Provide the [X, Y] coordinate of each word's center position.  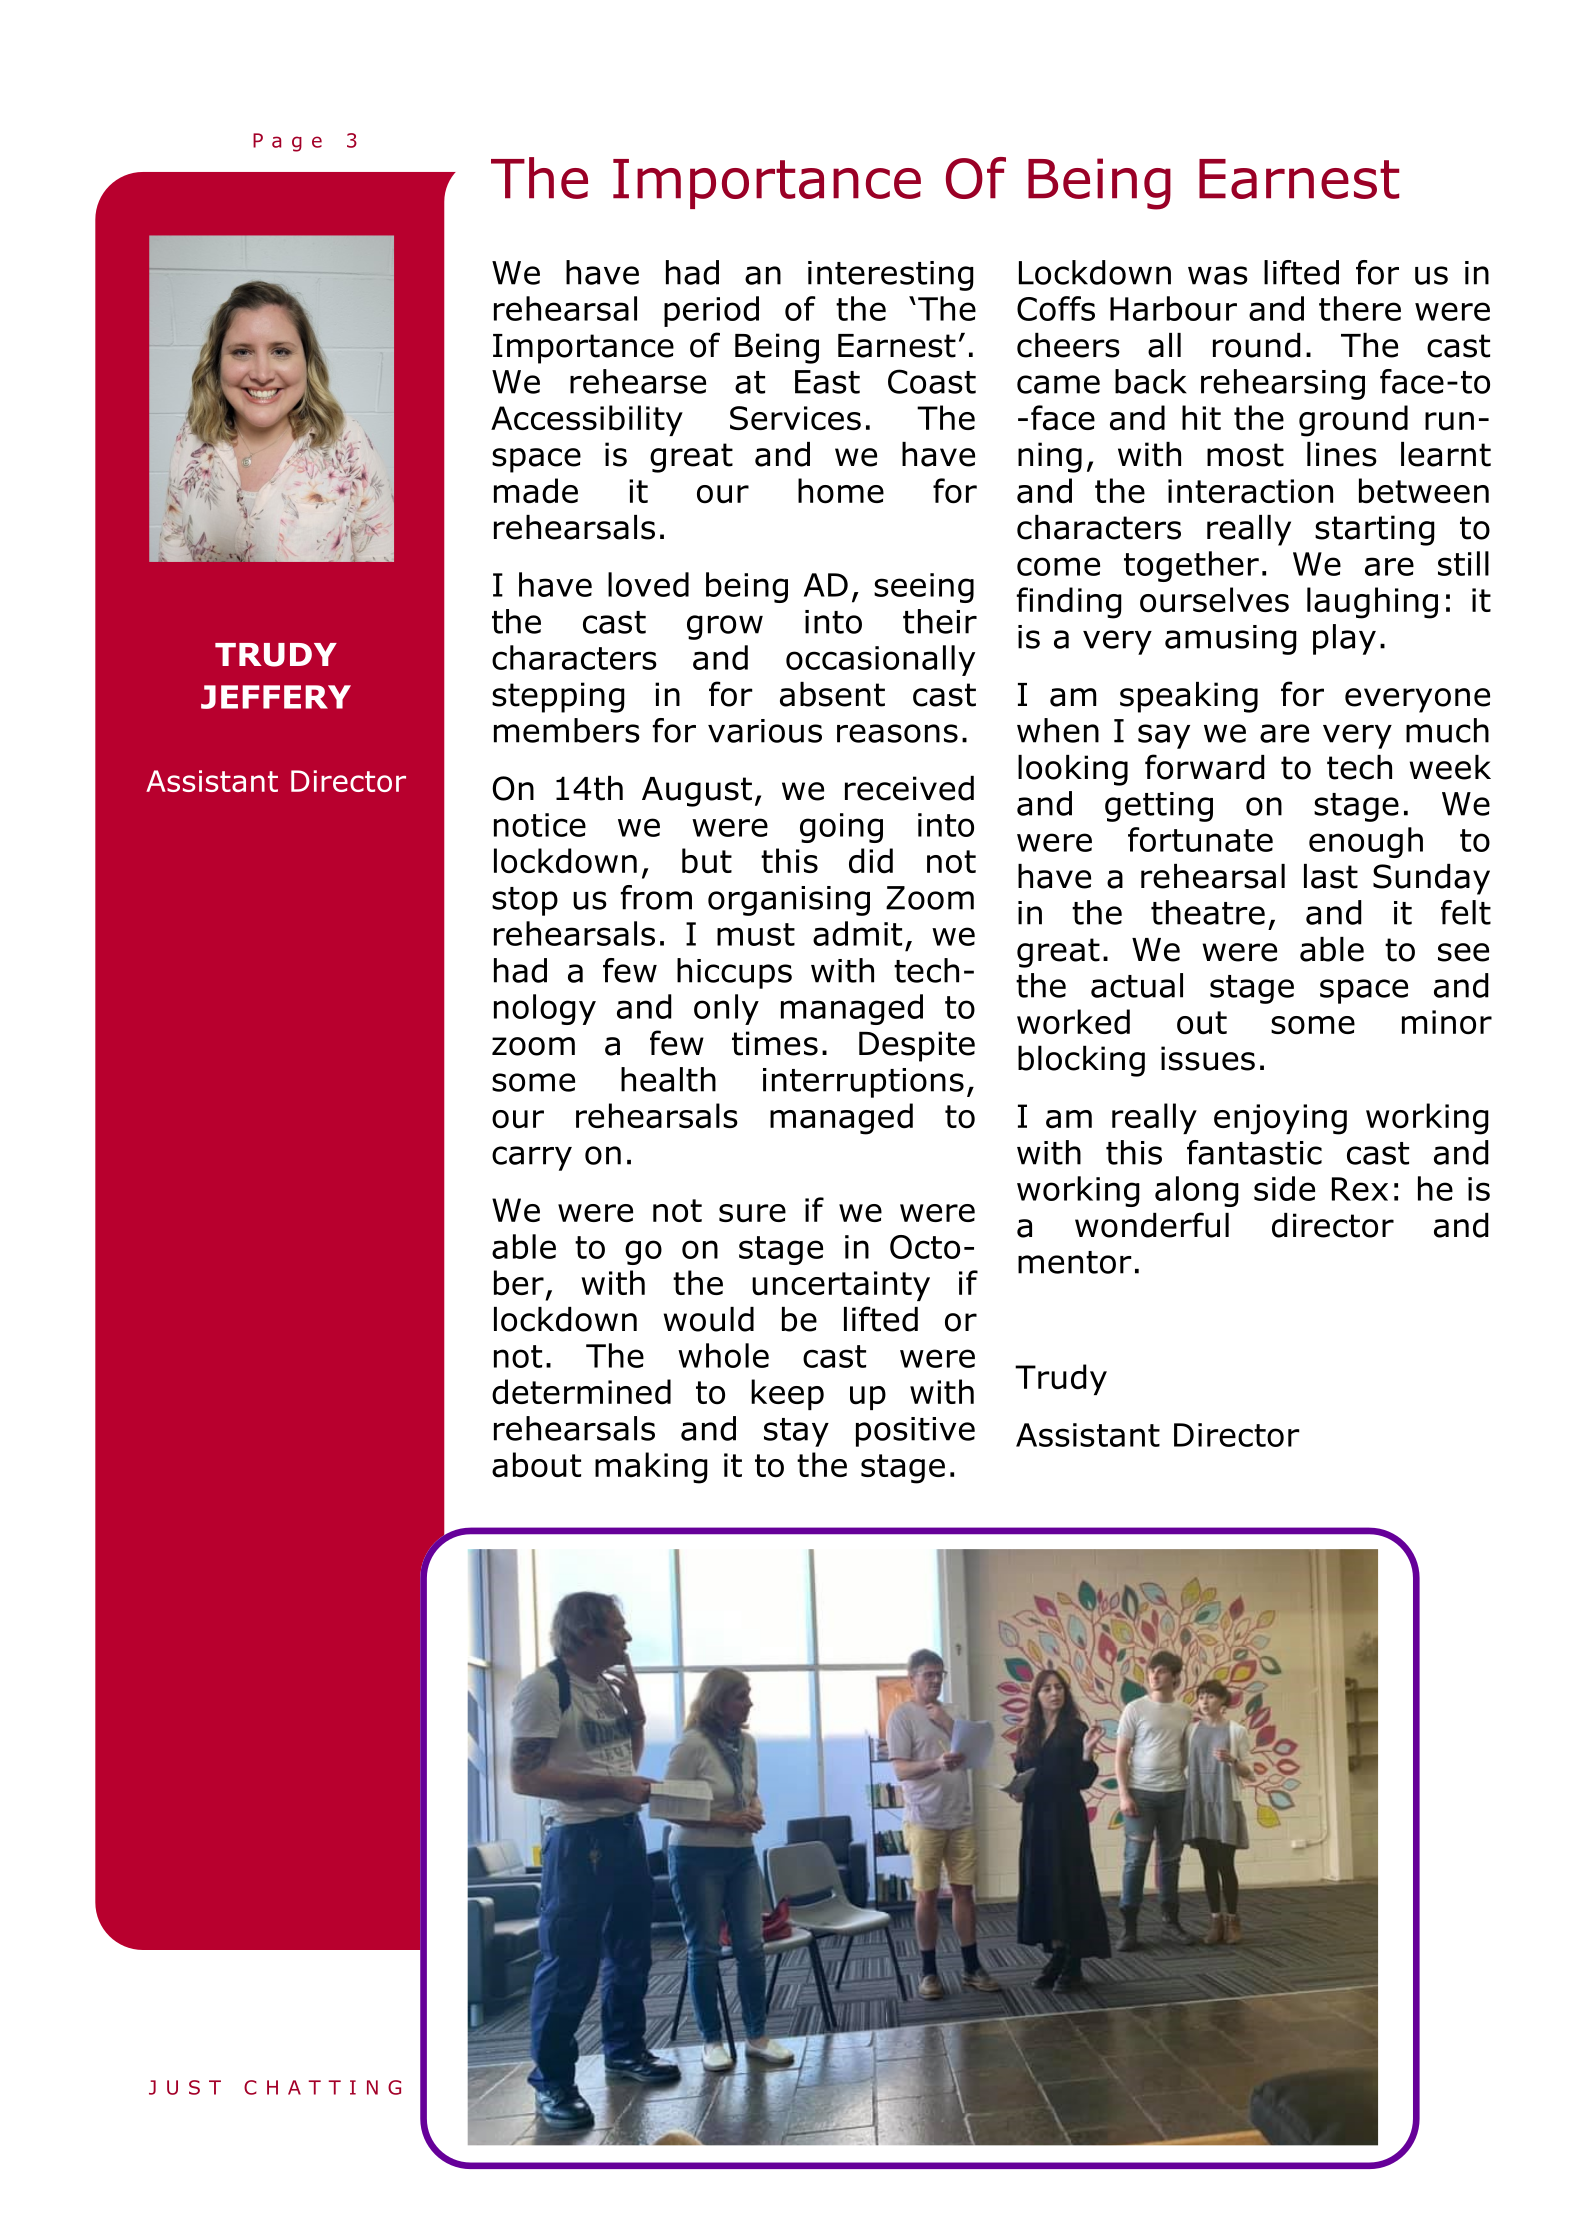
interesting [891, 276]
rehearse [638, 381]
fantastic [1254, 1152]
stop [525, 901]
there [1360, 308]
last [1331, 876]
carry [532, 1158]
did [871, 861]
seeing [924, 588]
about [536, 1465]
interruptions [863, 1083]
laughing [1372, 603]
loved [648, 584]
